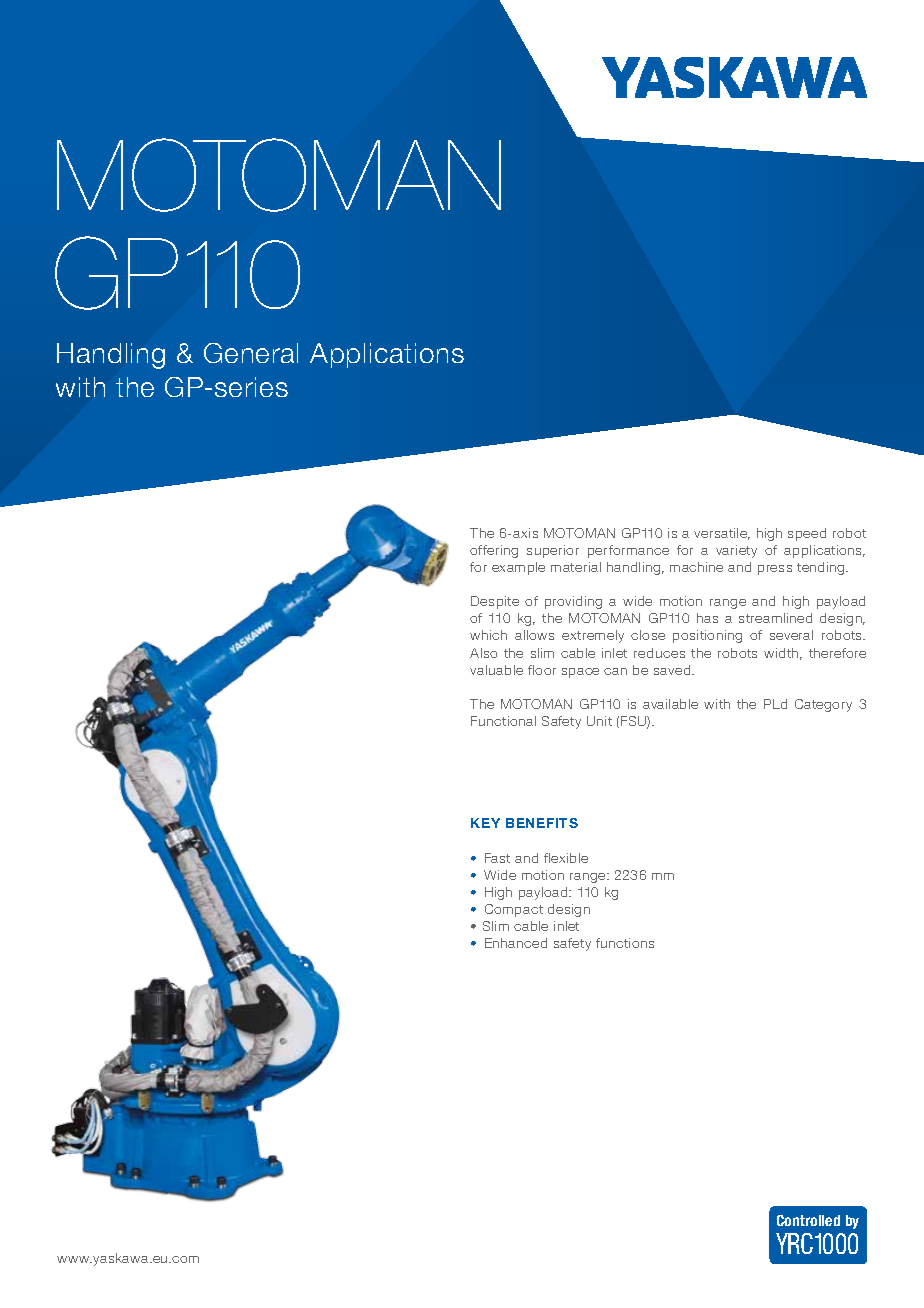 The width and height of the document is (924, 1308). What do you see at coordinates (808, 1220) in the document?
I see `Controlled` at bounding box center [808, 1220].
